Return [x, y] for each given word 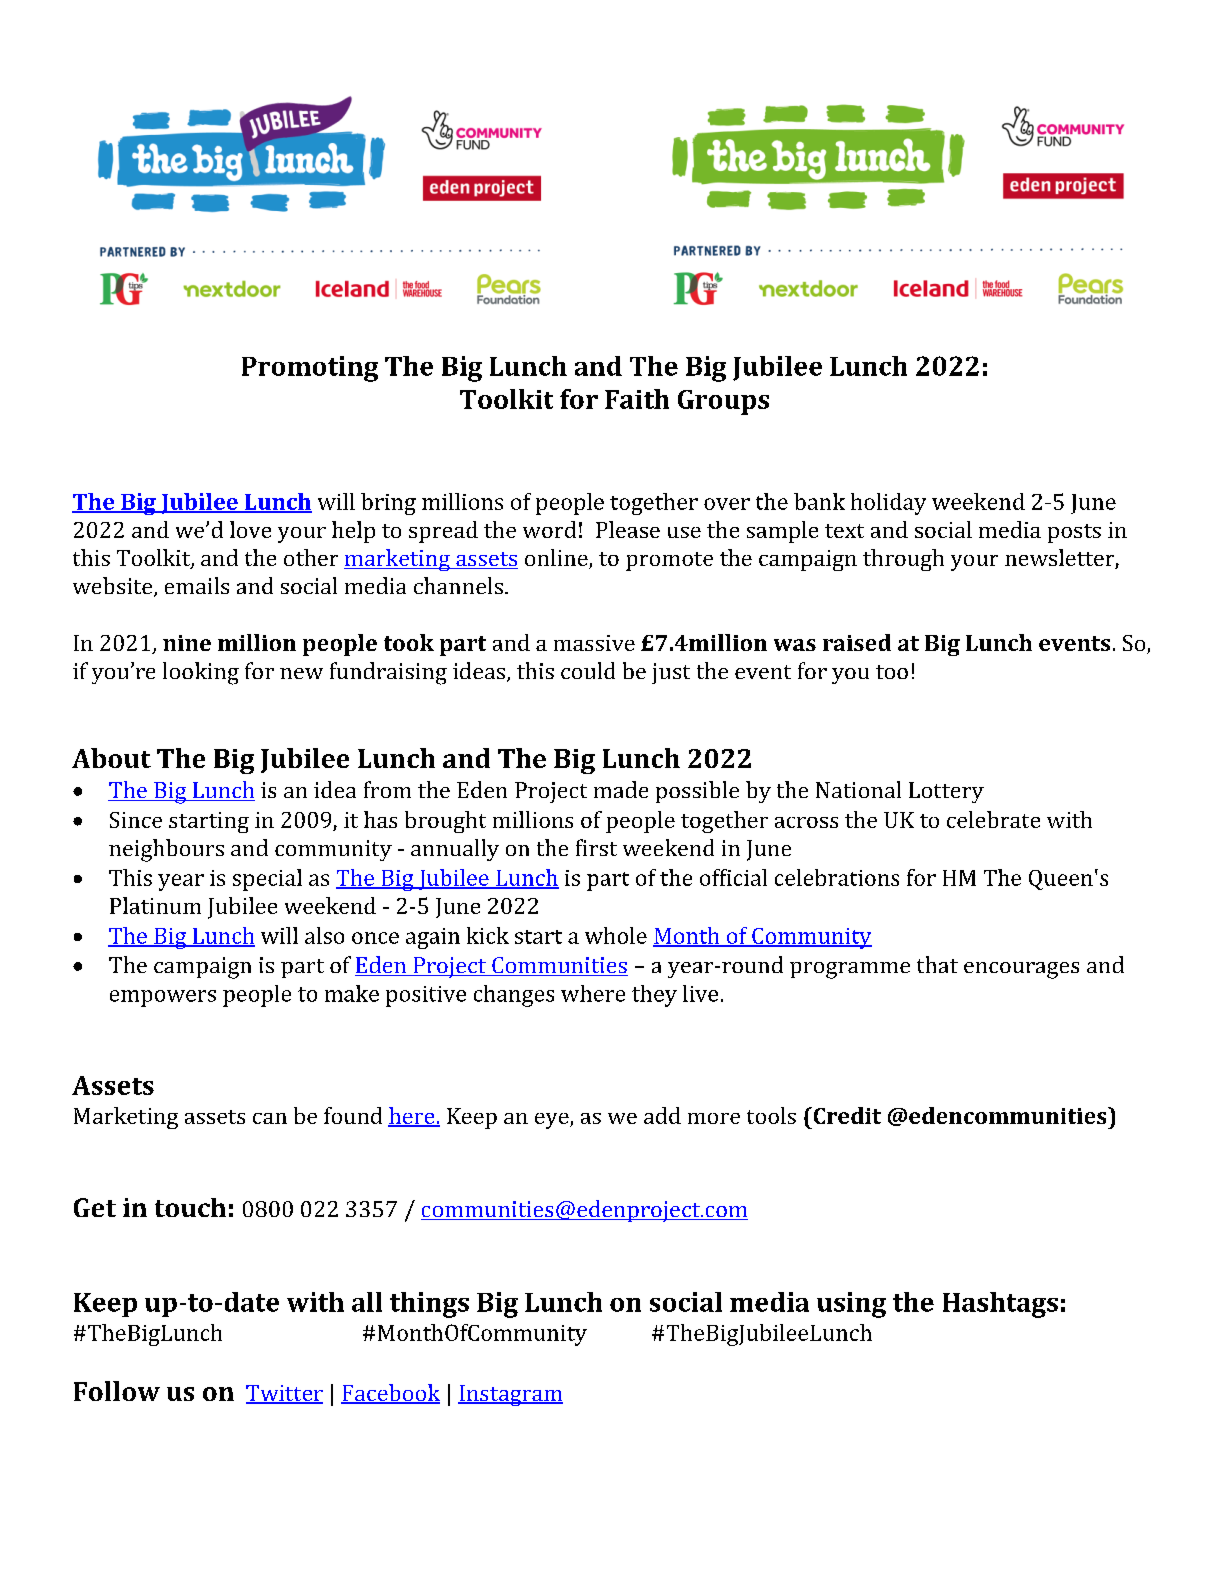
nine [187, 643]
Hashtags [1000, 1305]
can [270, 1118]
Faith [637, 399]
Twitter [284, 1394]
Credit [846, 1115]
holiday [888, 504]
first [596, 847]
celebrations [837, 877]
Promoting [310, 369]
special [267, 880]
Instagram [510, 1395]
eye [553, 1121]
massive [594, 643]
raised [857, 642]
